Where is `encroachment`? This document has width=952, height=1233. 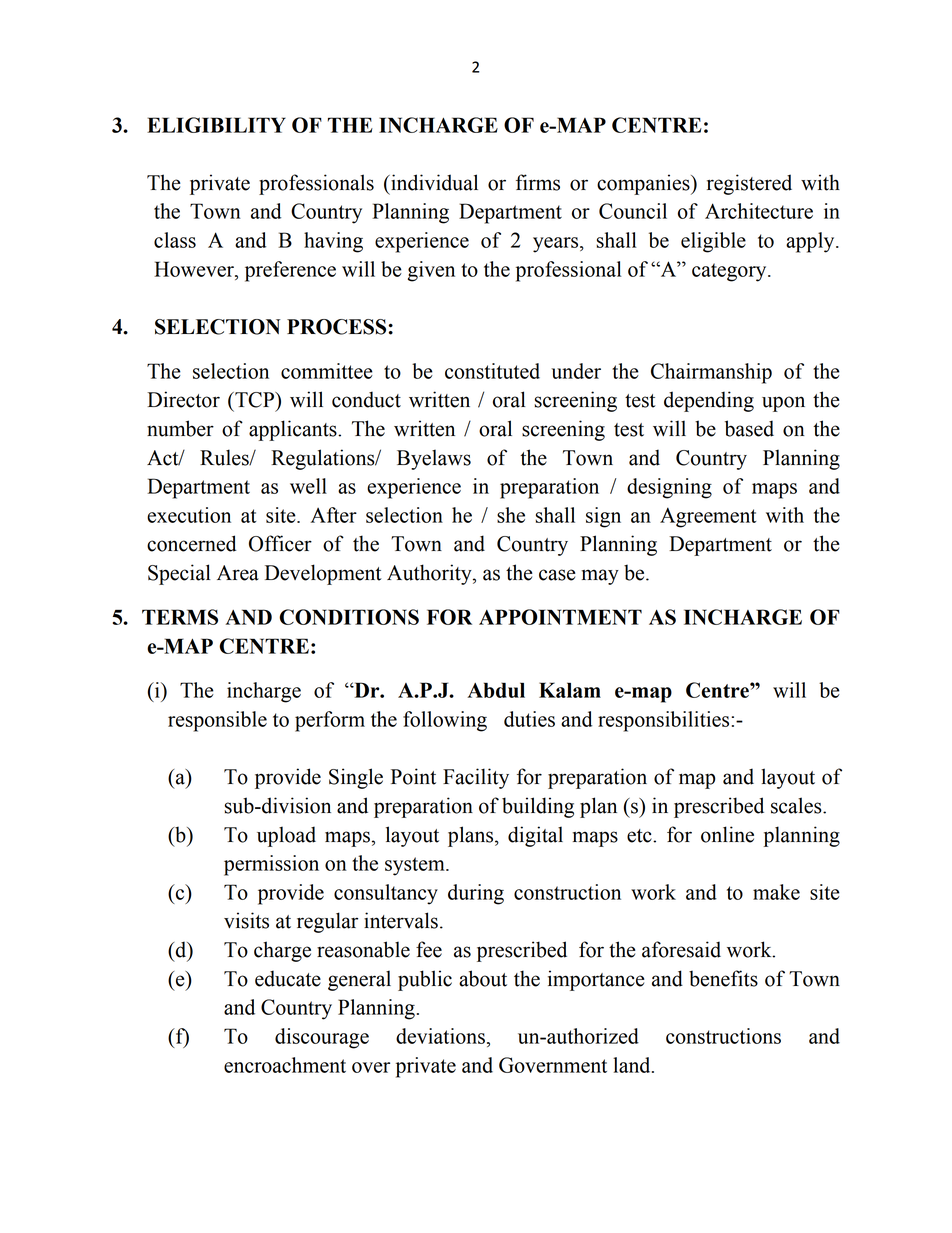
encroachment is located at coordinates (285, 1065).
